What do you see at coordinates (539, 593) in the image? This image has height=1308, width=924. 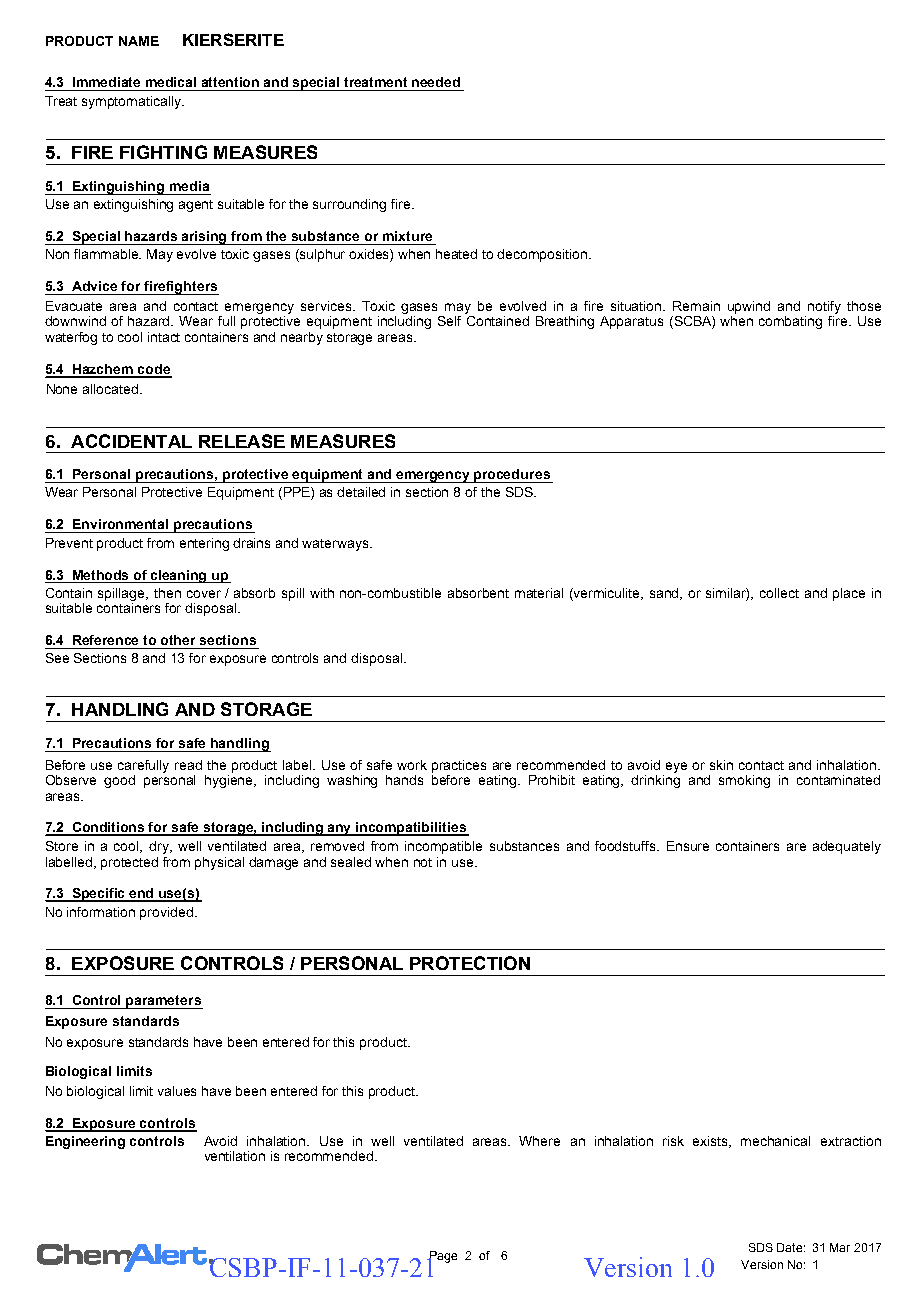 I see `material` at bounding box center [539, 593].
